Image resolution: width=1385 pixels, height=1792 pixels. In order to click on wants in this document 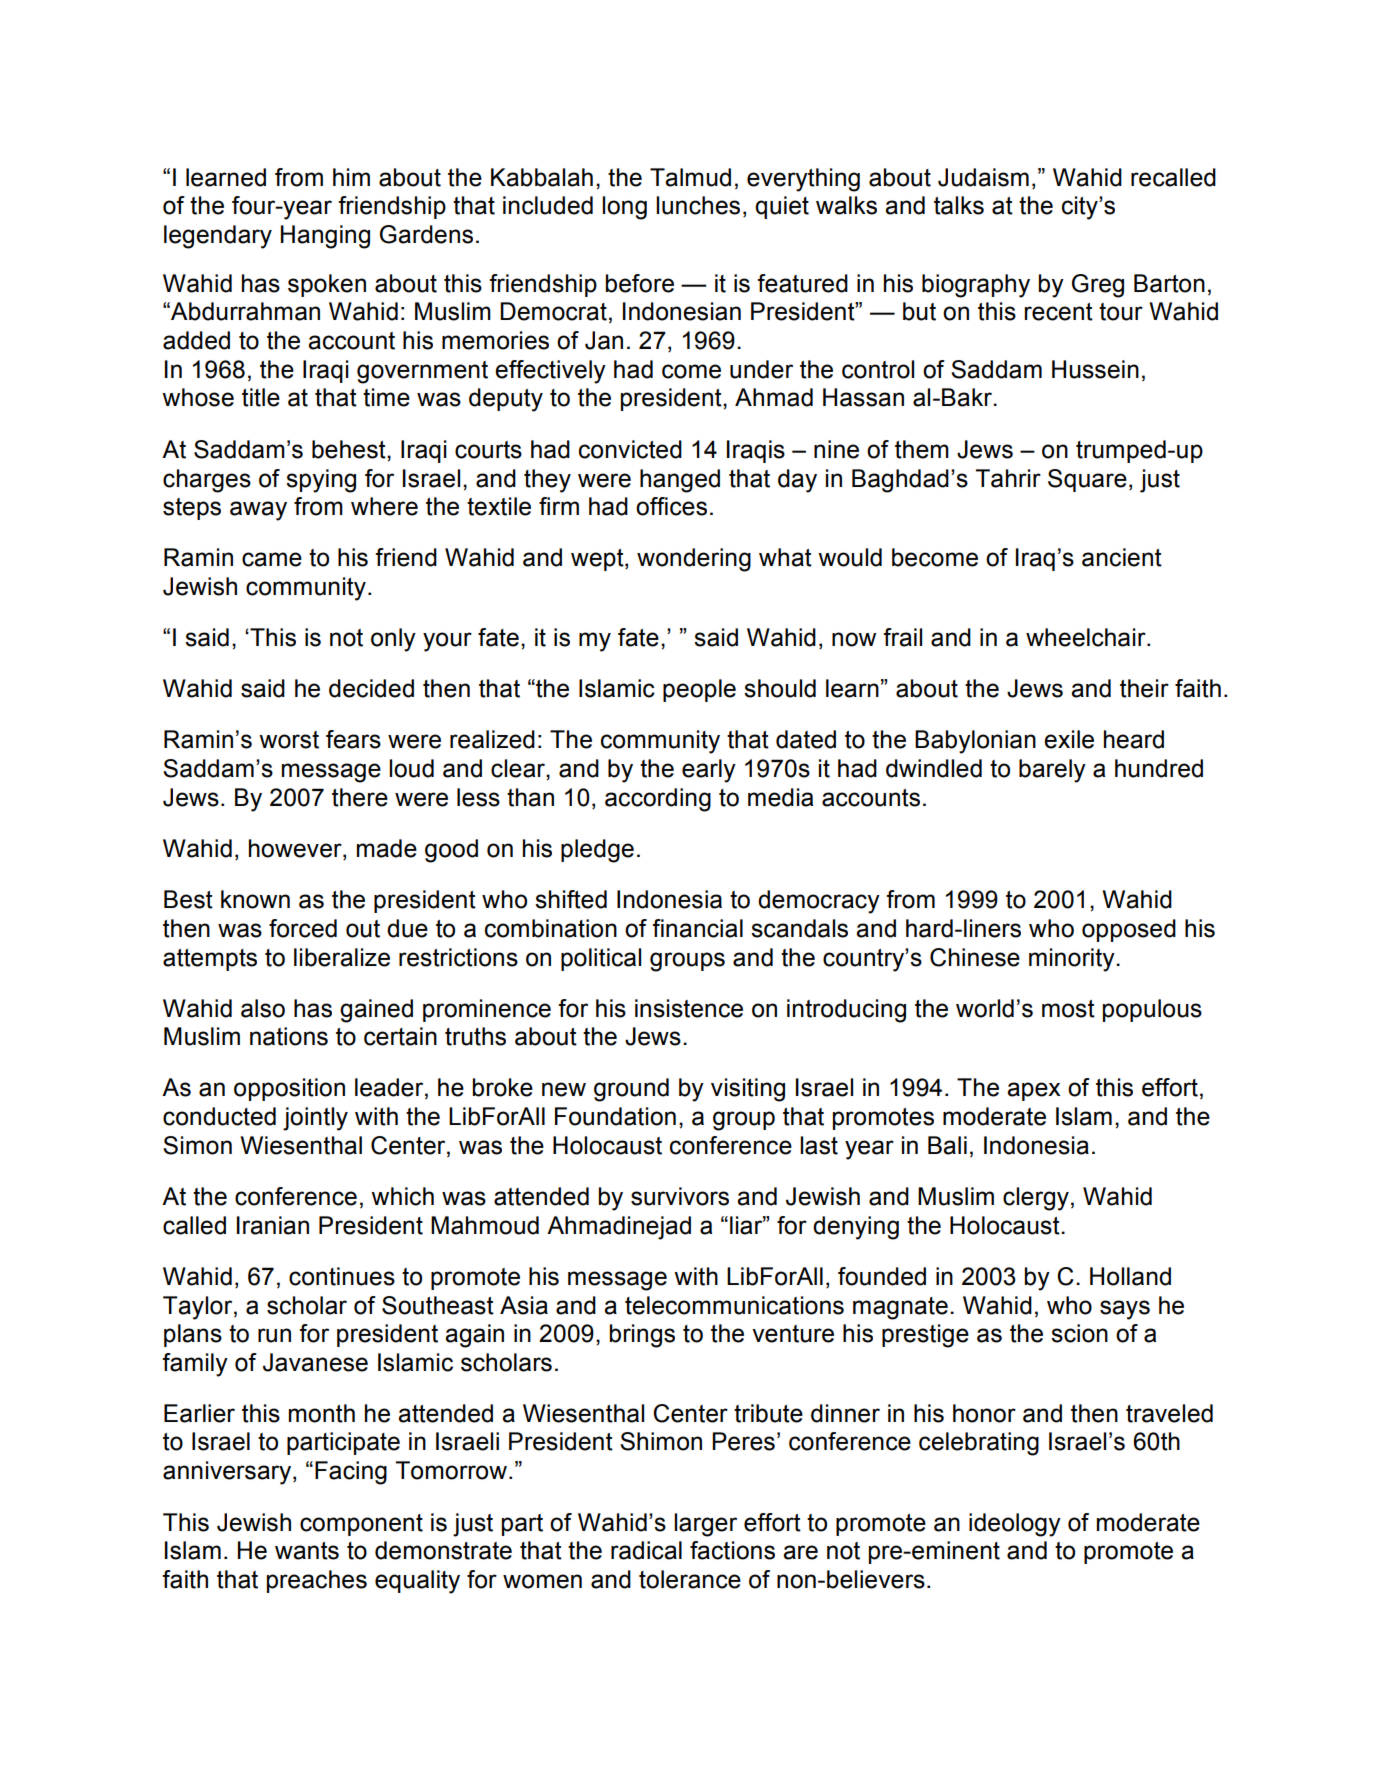, I will do `click(307, 1551)`.
